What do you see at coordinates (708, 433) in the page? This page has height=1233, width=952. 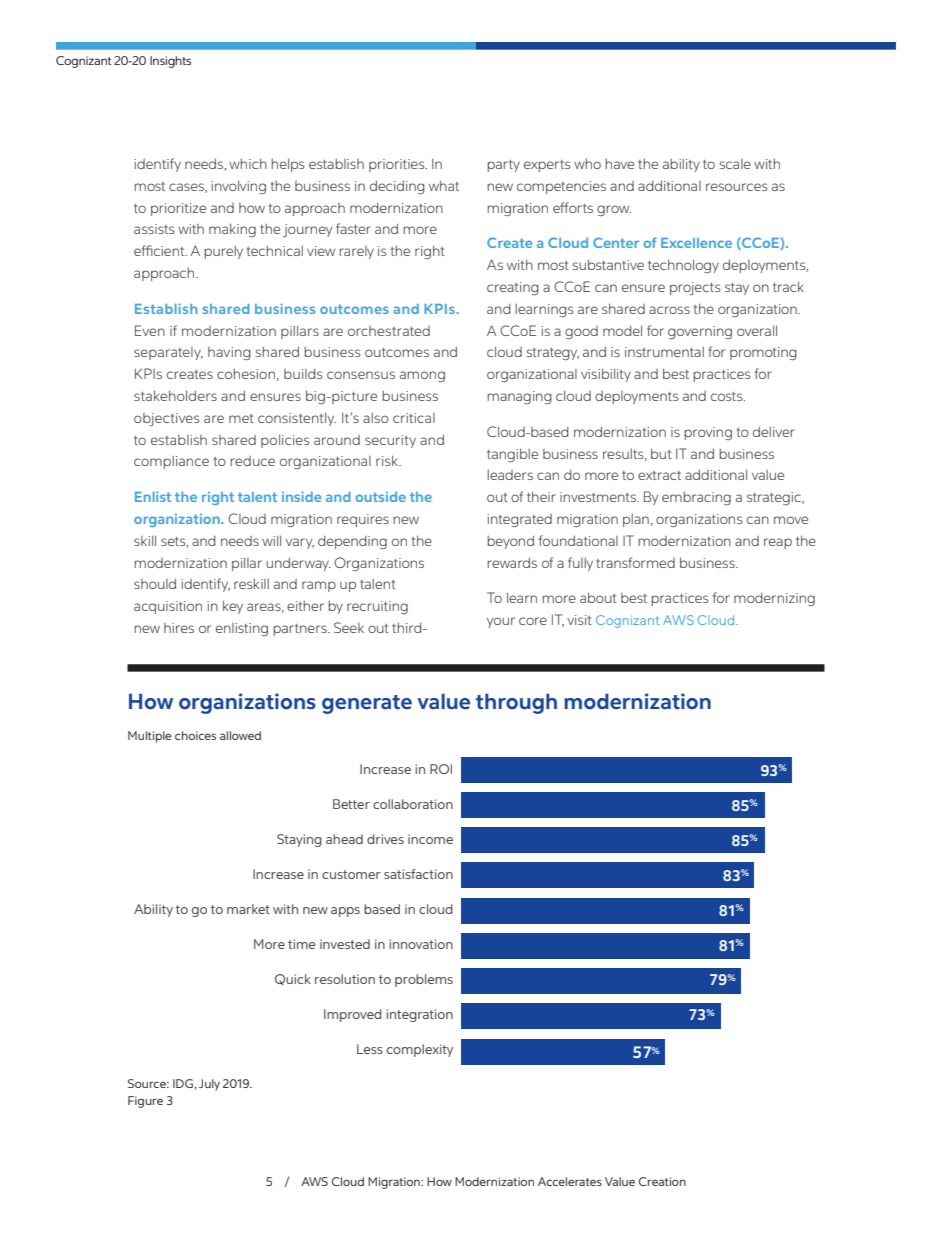 I see `proving` at bounding box center [708, 433].
